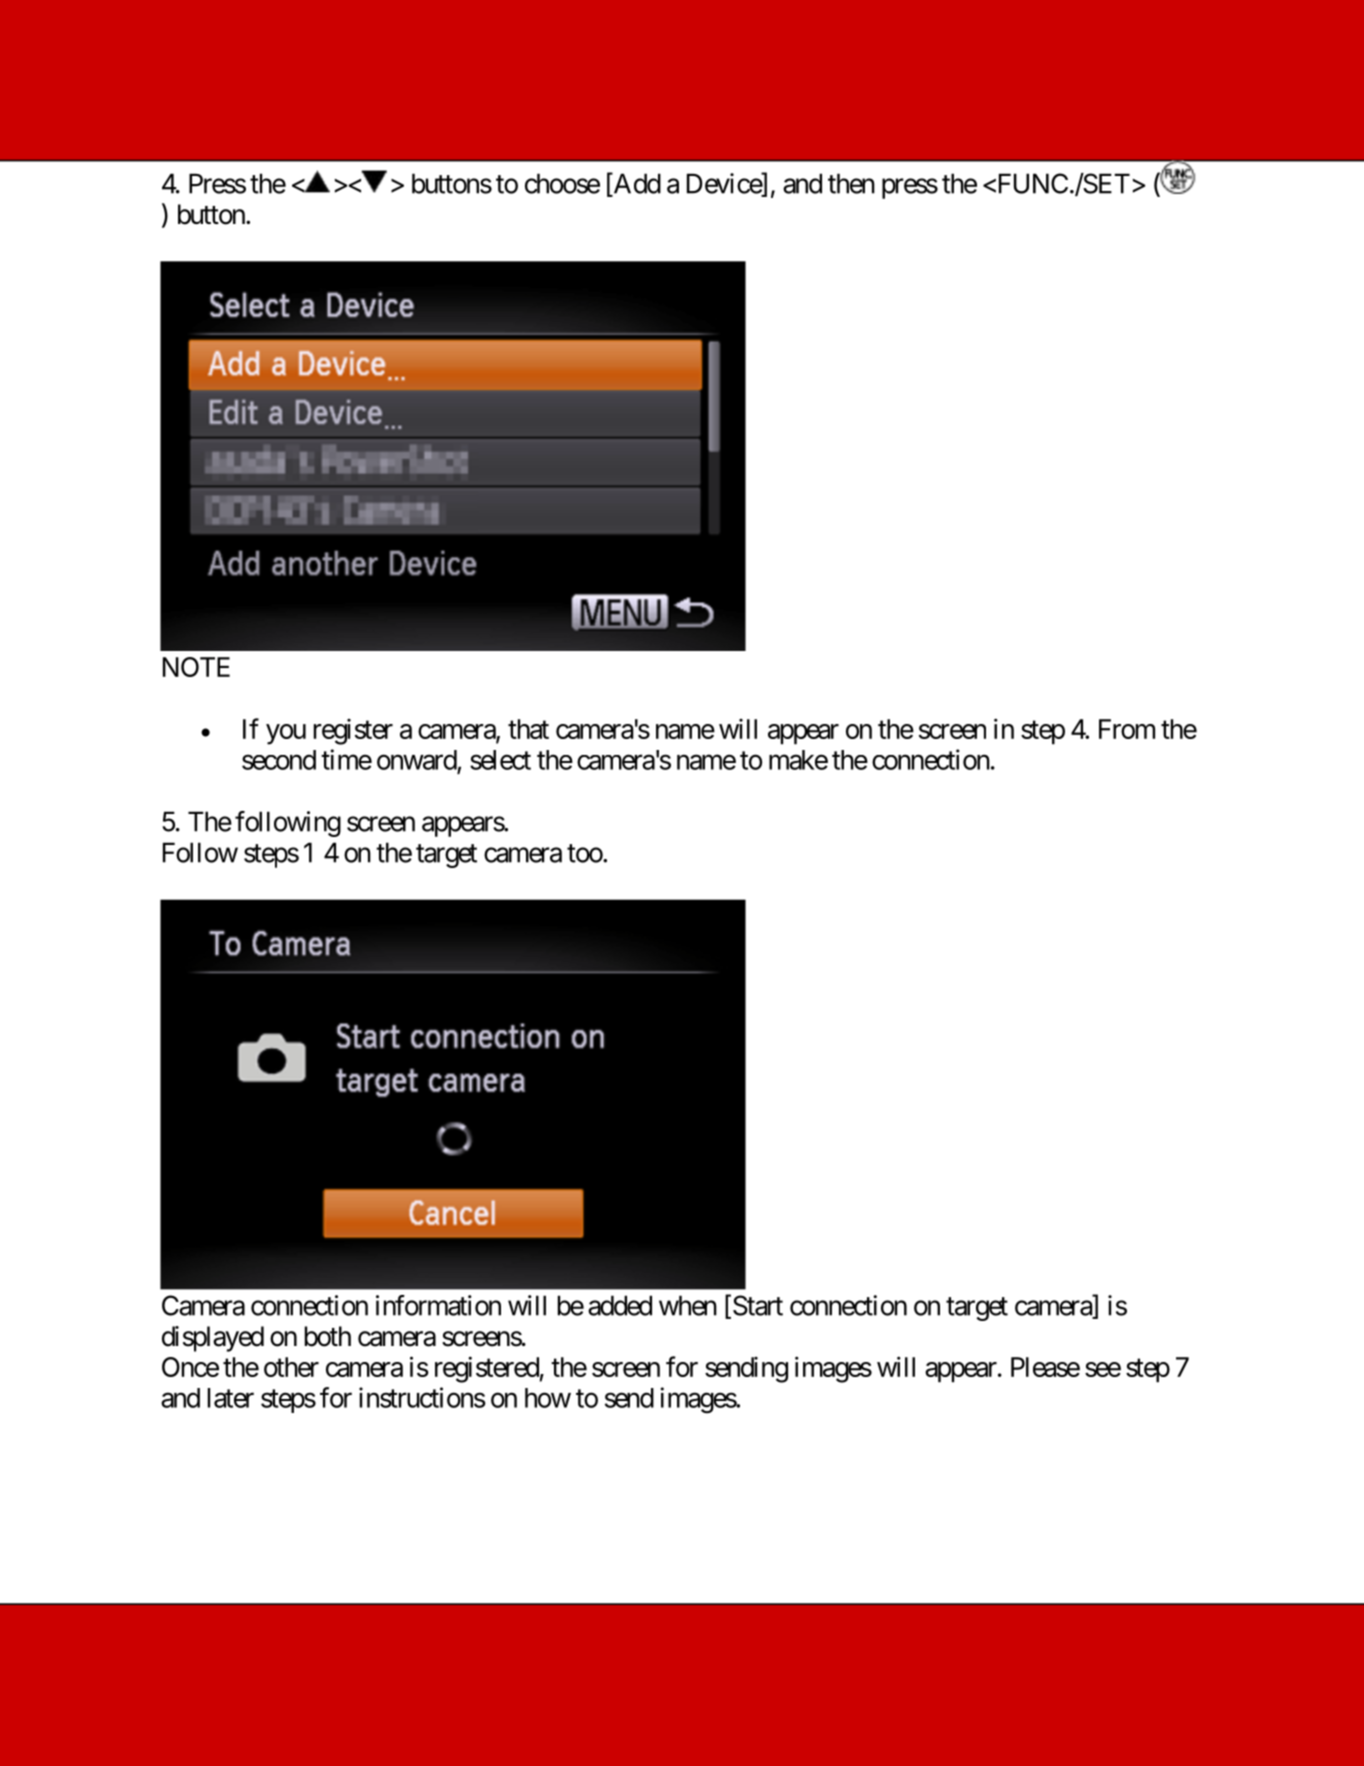 The image size is (1364, 1766). I want to click on From, so click(1127, 729).
